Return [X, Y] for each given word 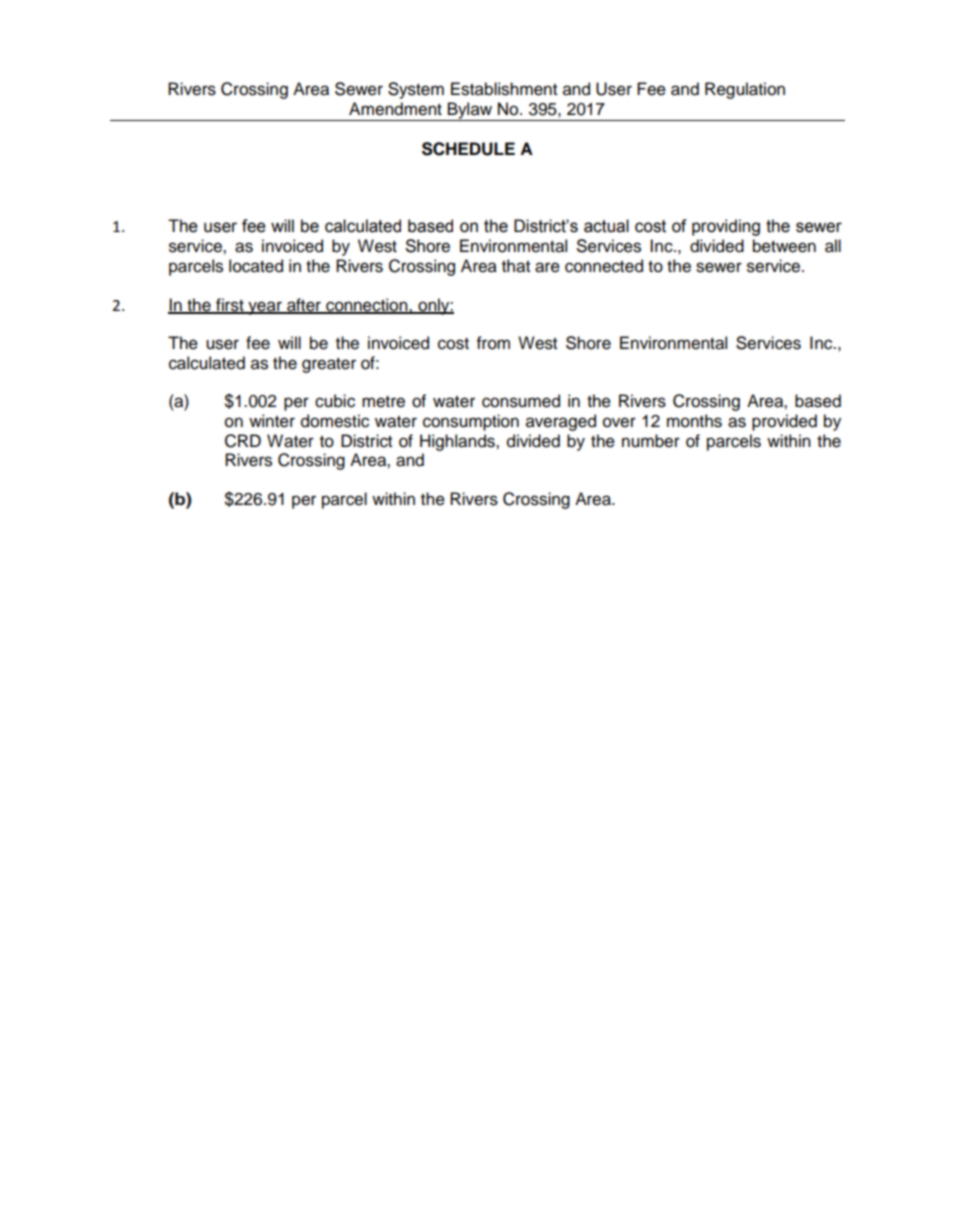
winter [272, 421]
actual [606, 226]
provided [784, 422]
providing [726, 227]
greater [329, 365]
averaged [561, 422]
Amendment [395, 109]
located [256, 266]
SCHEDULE [468, 149]
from [493, 343]
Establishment [504, 89]
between [784, 246]
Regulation [745, 90]
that [516, 266]
